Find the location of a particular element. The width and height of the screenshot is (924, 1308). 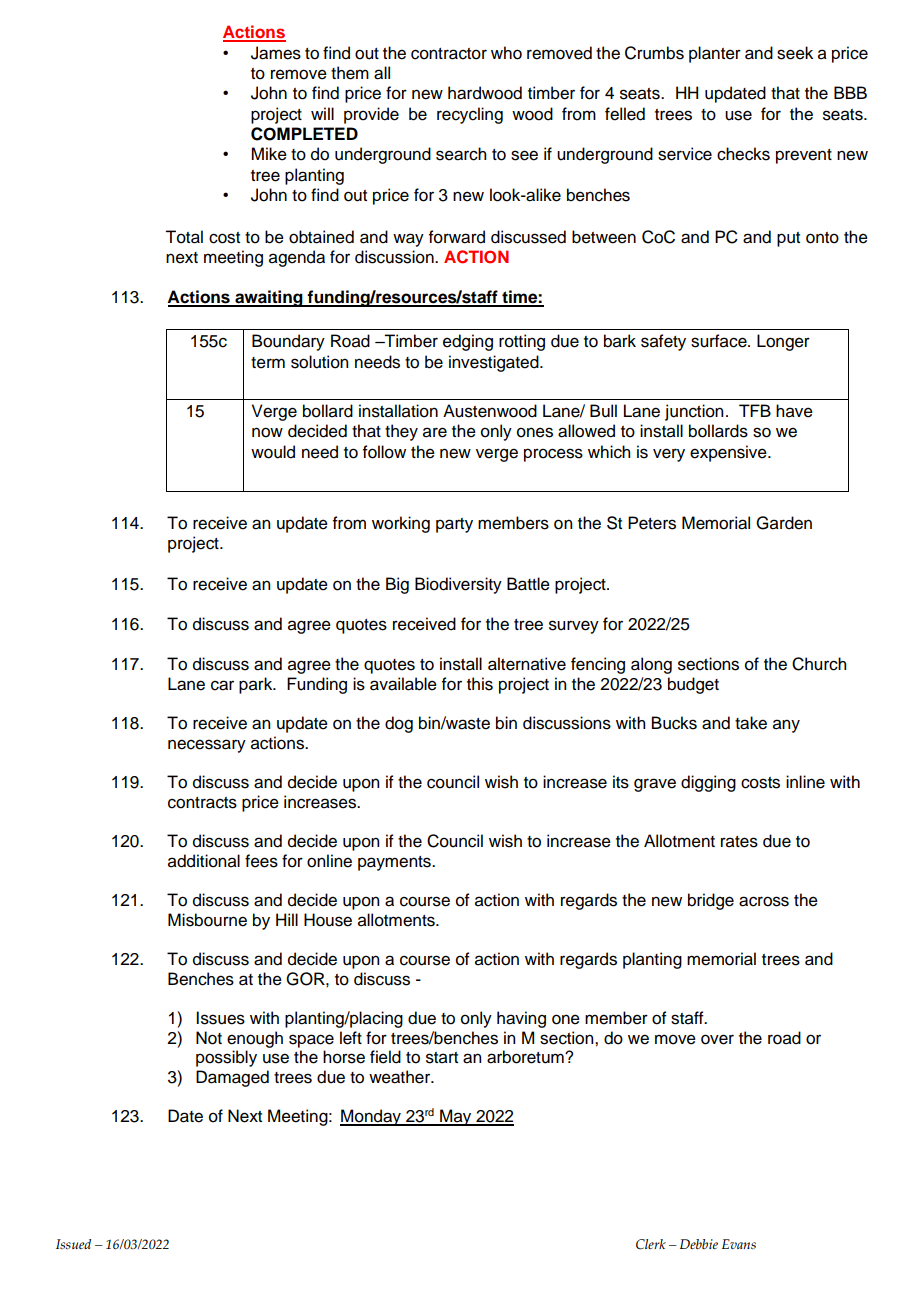

James is located at coordinates (276, 53).
